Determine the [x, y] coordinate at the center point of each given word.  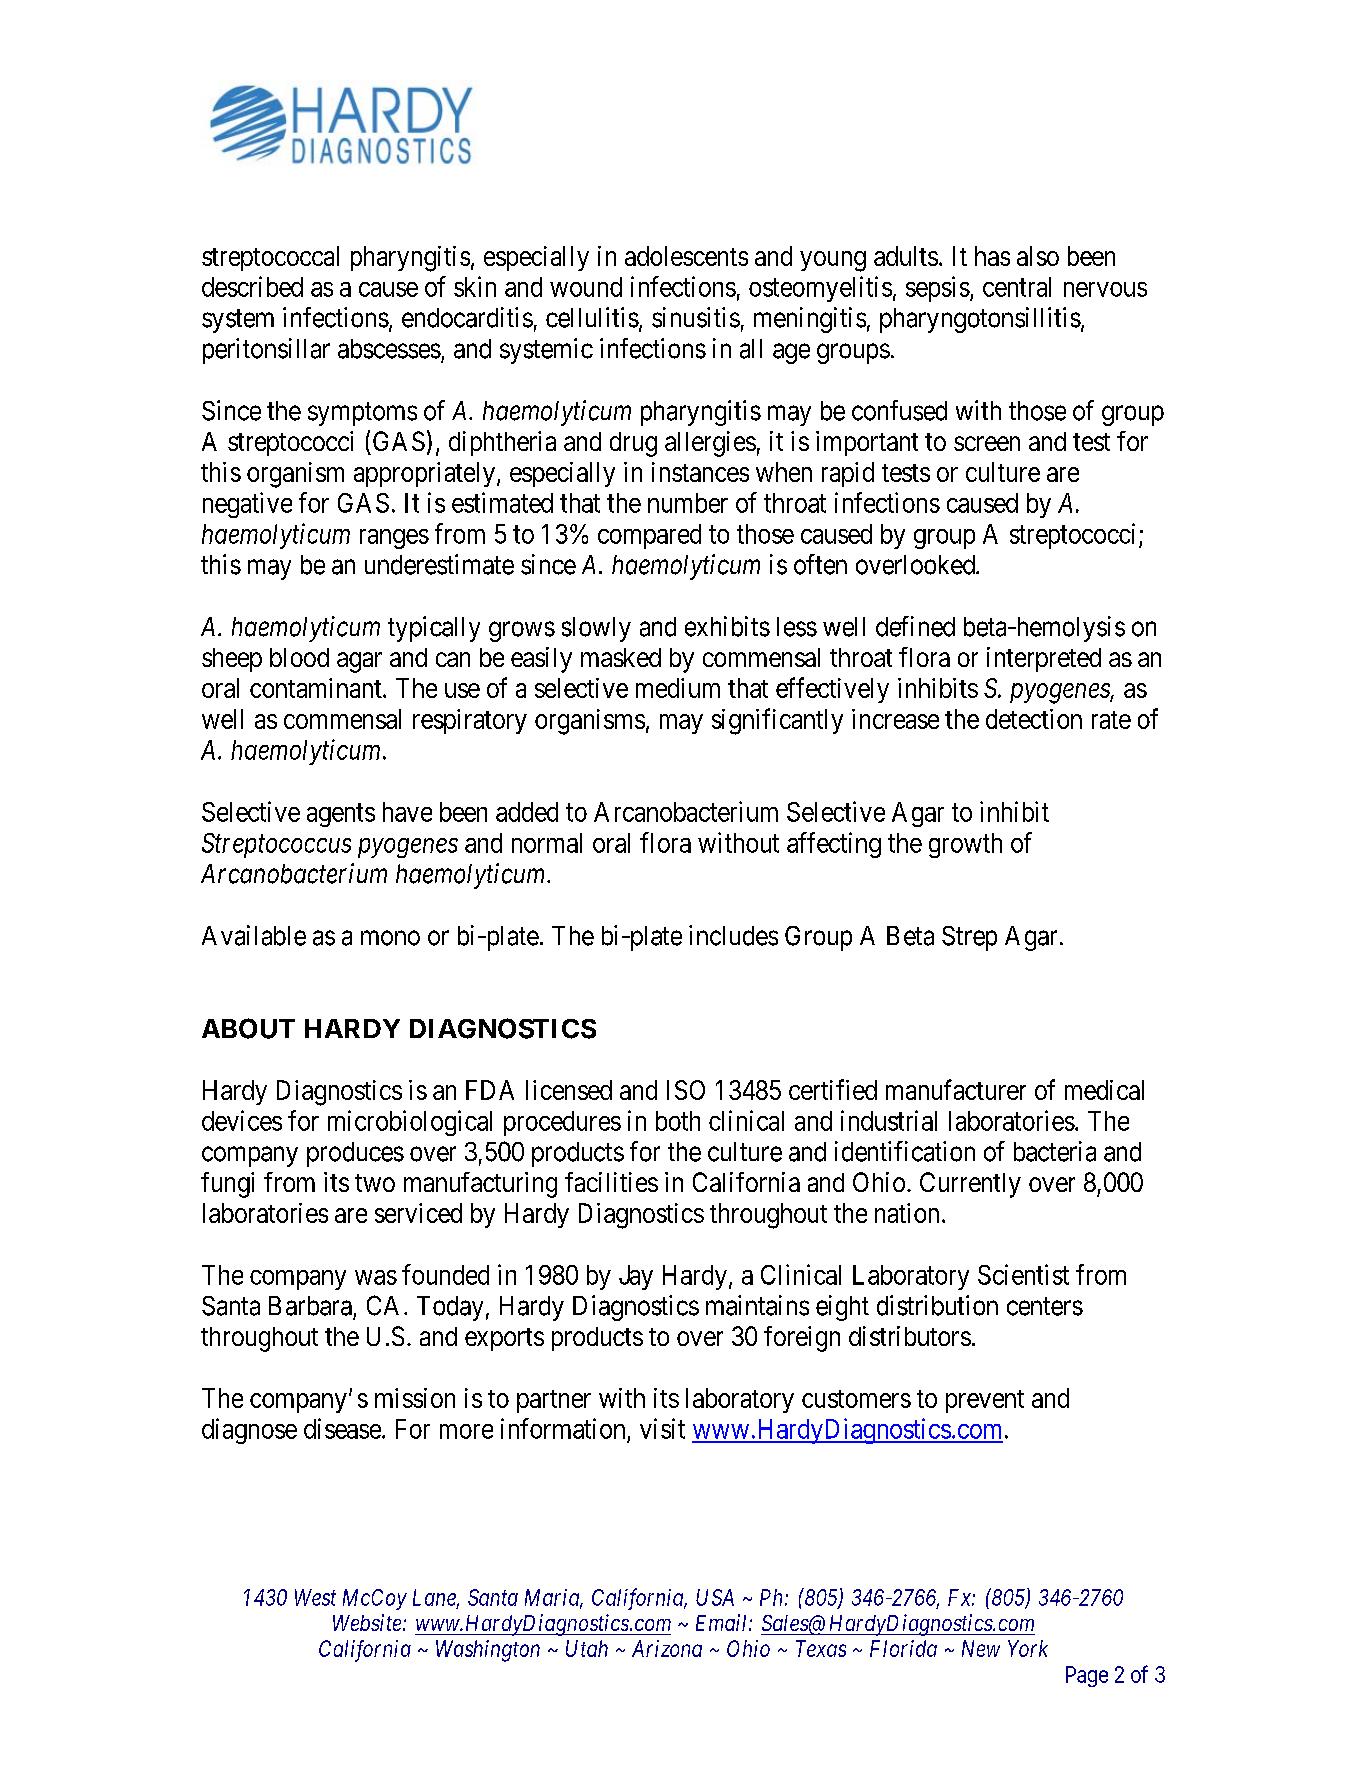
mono [390, 938]
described [252, 286]
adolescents [686, 256]
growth [965, 845]
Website [368, 1622]
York [1028, 1648]
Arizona [667, 1648]
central [1017, 287]
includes [733, 935]
